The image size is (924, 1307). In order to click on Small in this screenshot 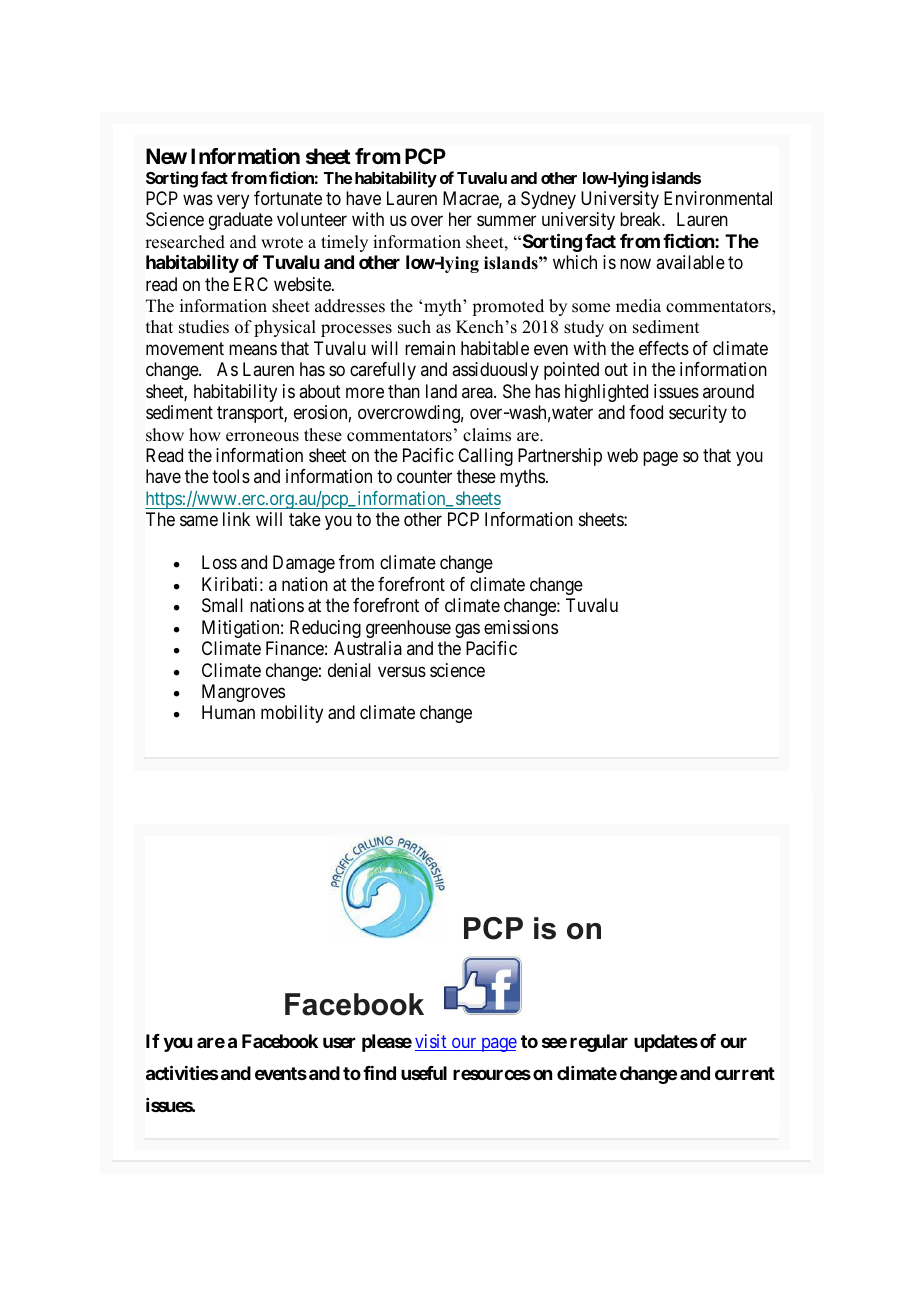, I will do `click(222, 605)`.
